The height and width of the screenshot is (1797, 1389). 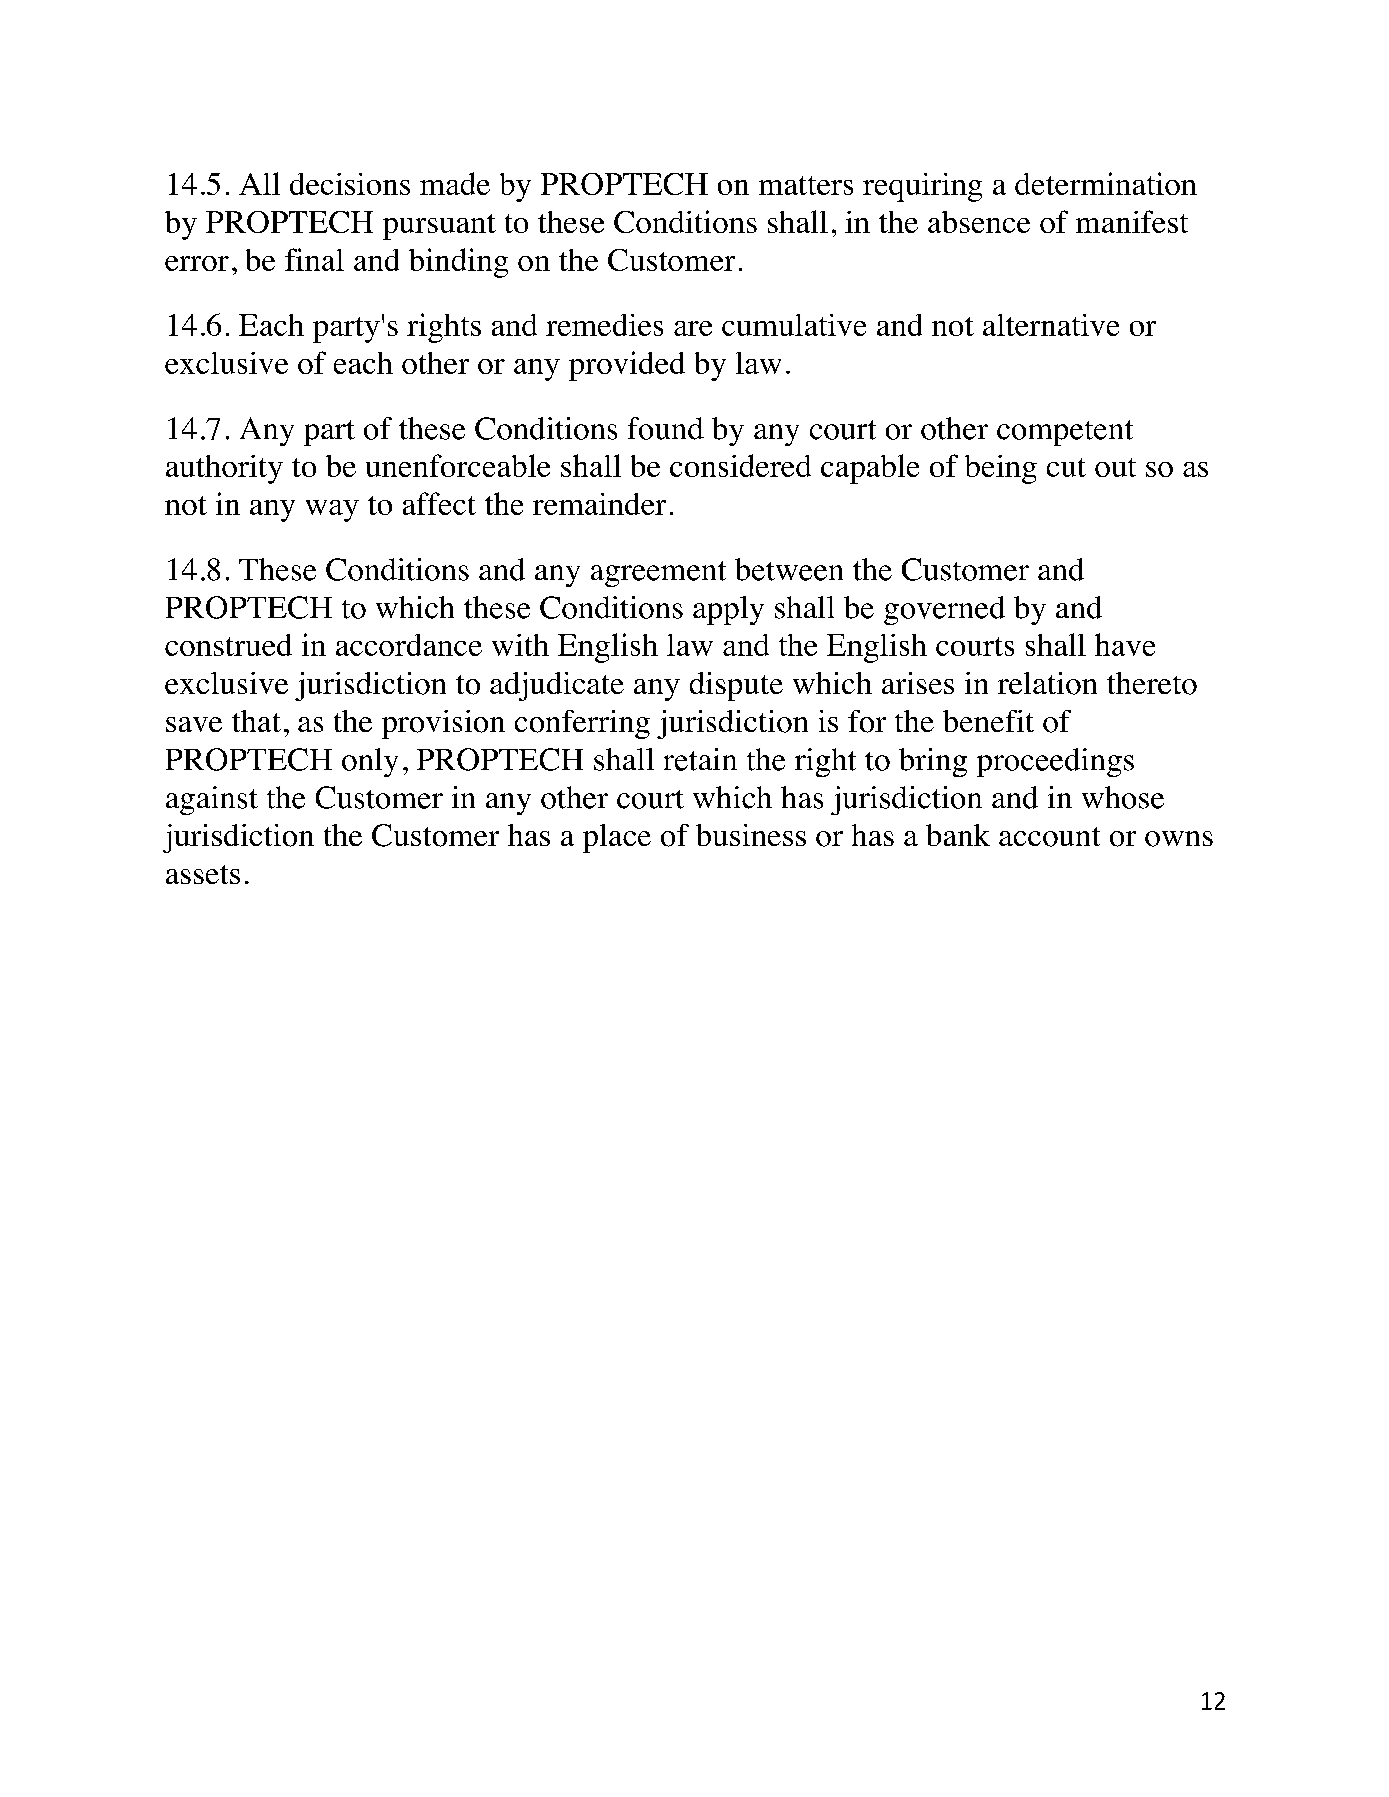 I want to click on remainder, so click(x=599, y=504).
